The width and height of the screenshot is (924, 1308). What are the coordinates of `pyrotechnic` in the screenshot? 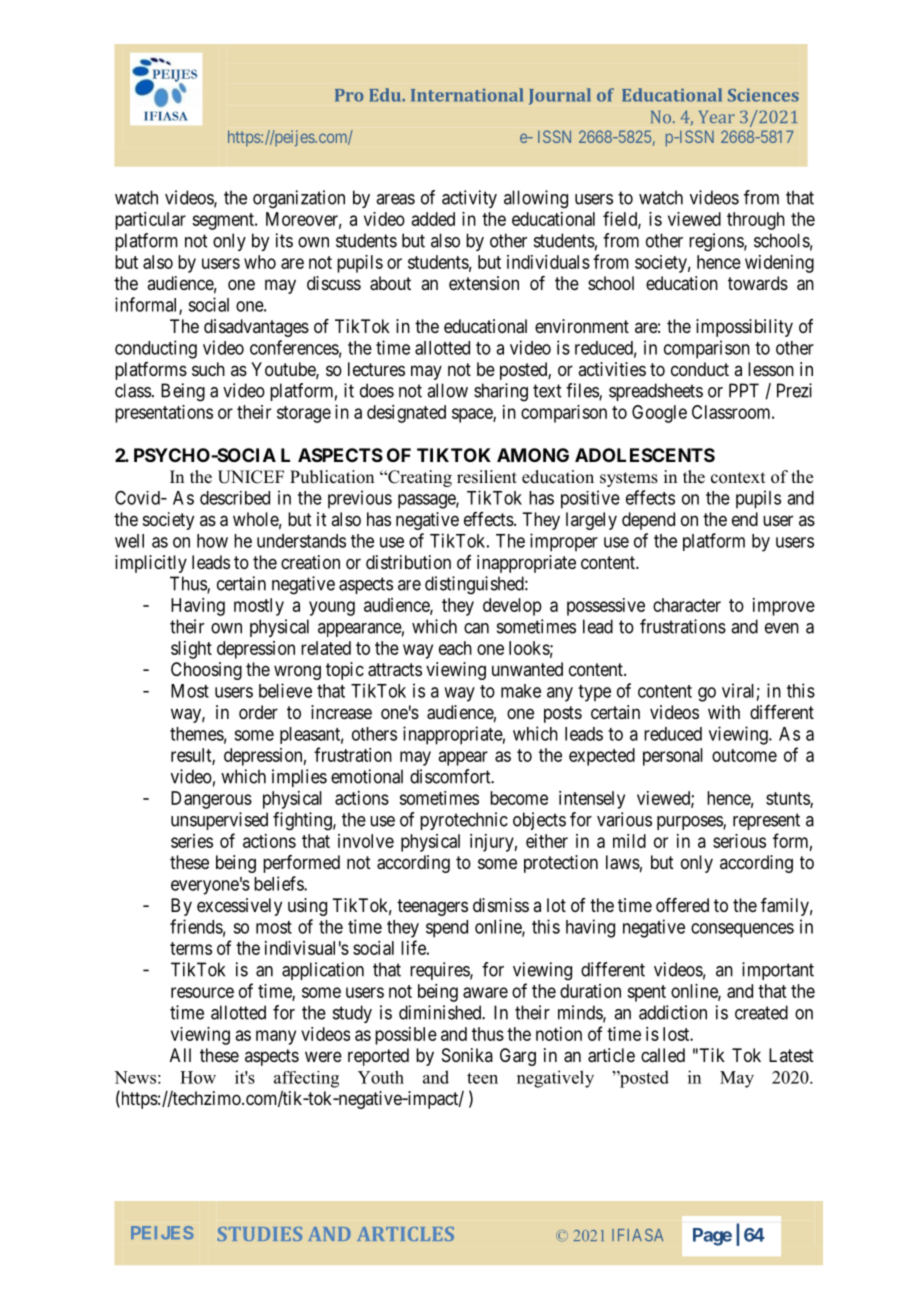 It's located at (464, 821).
